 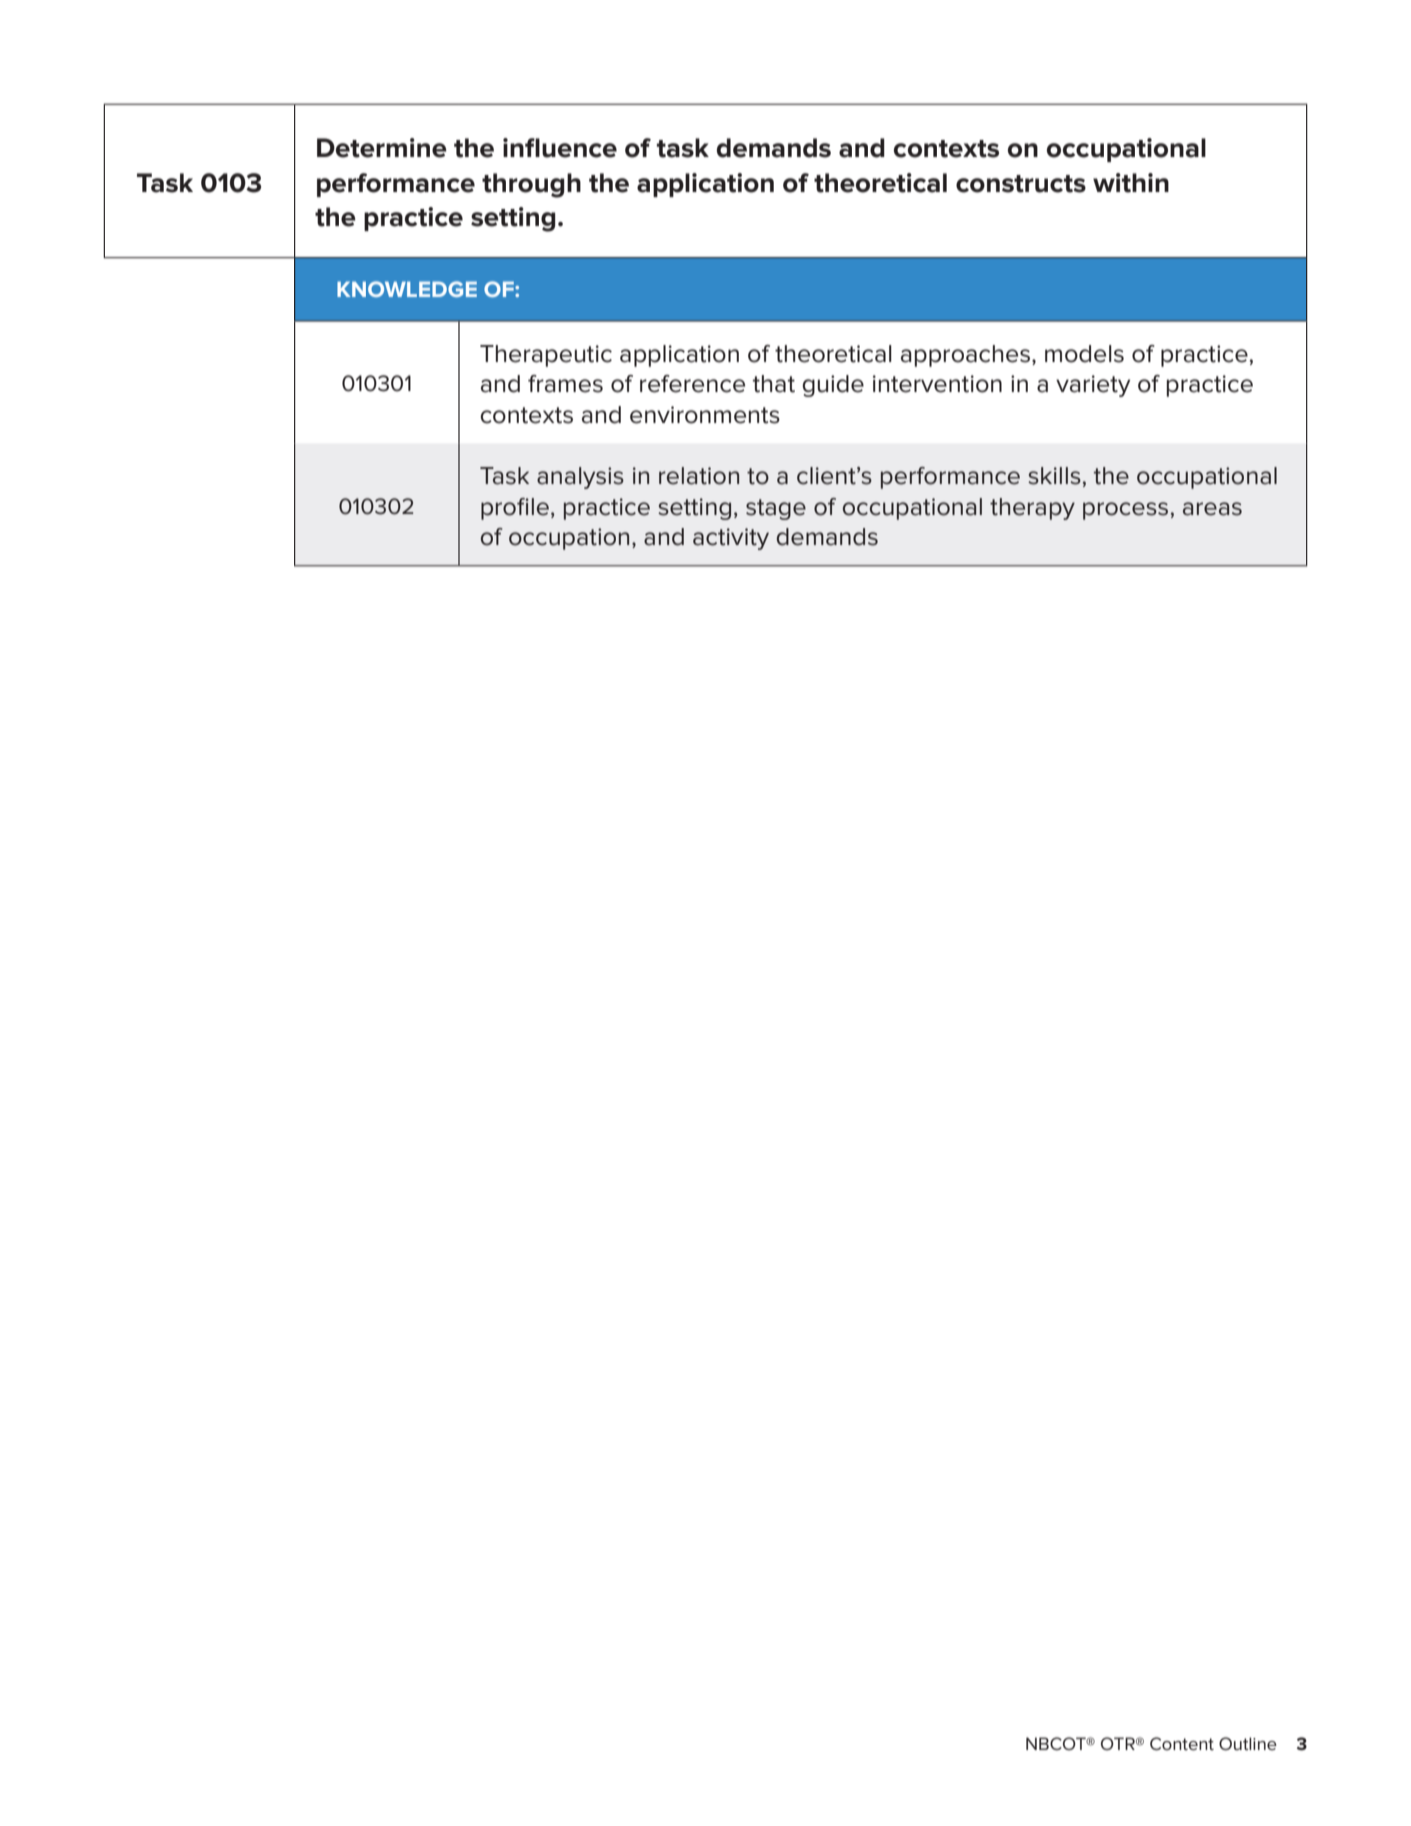 What do you see at coordinates (1021, 184) in the screenshot?
I see `constructs` at bounding box center [1021, 184].
